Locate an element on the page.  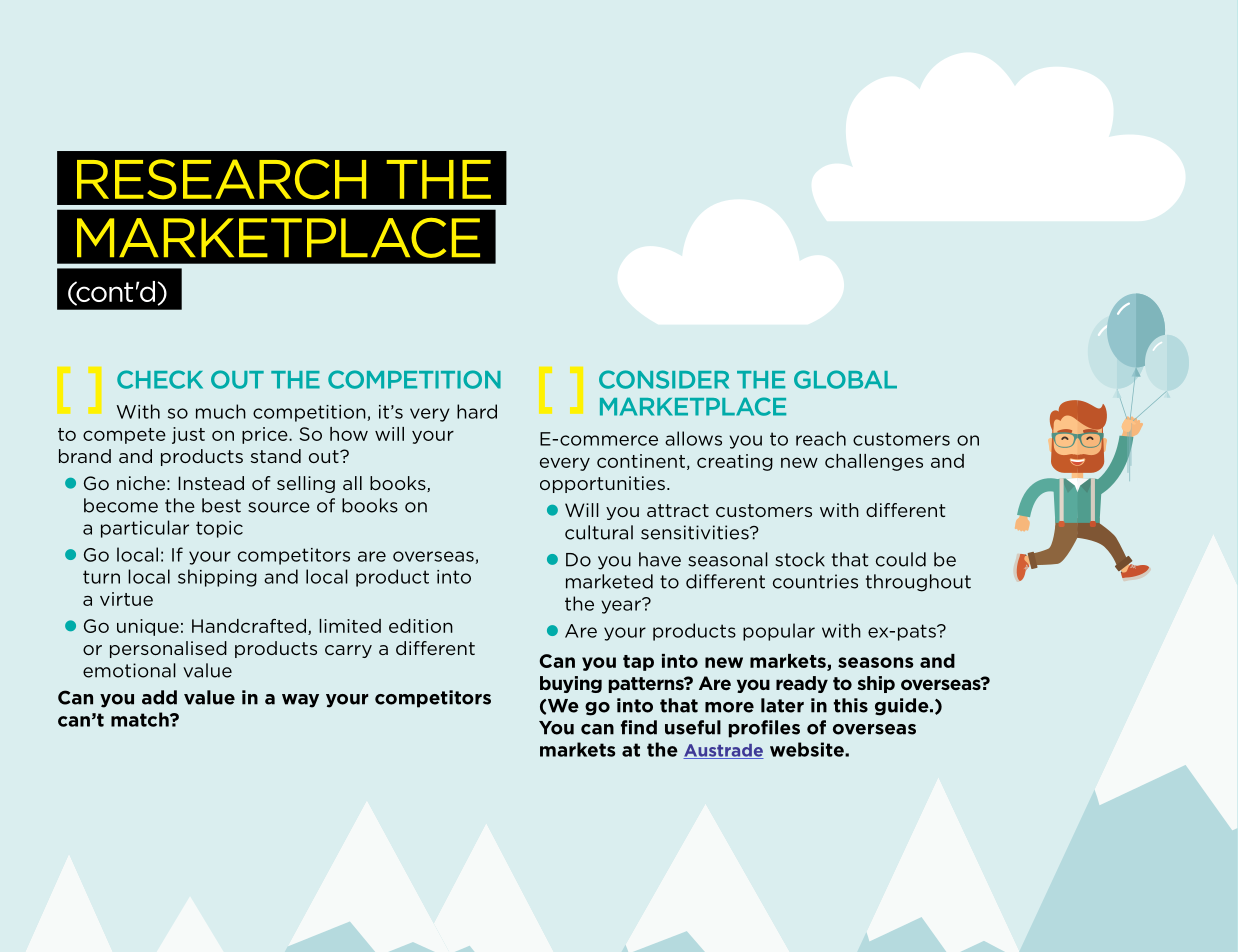
virtue is located at coordinates (126, 599).
